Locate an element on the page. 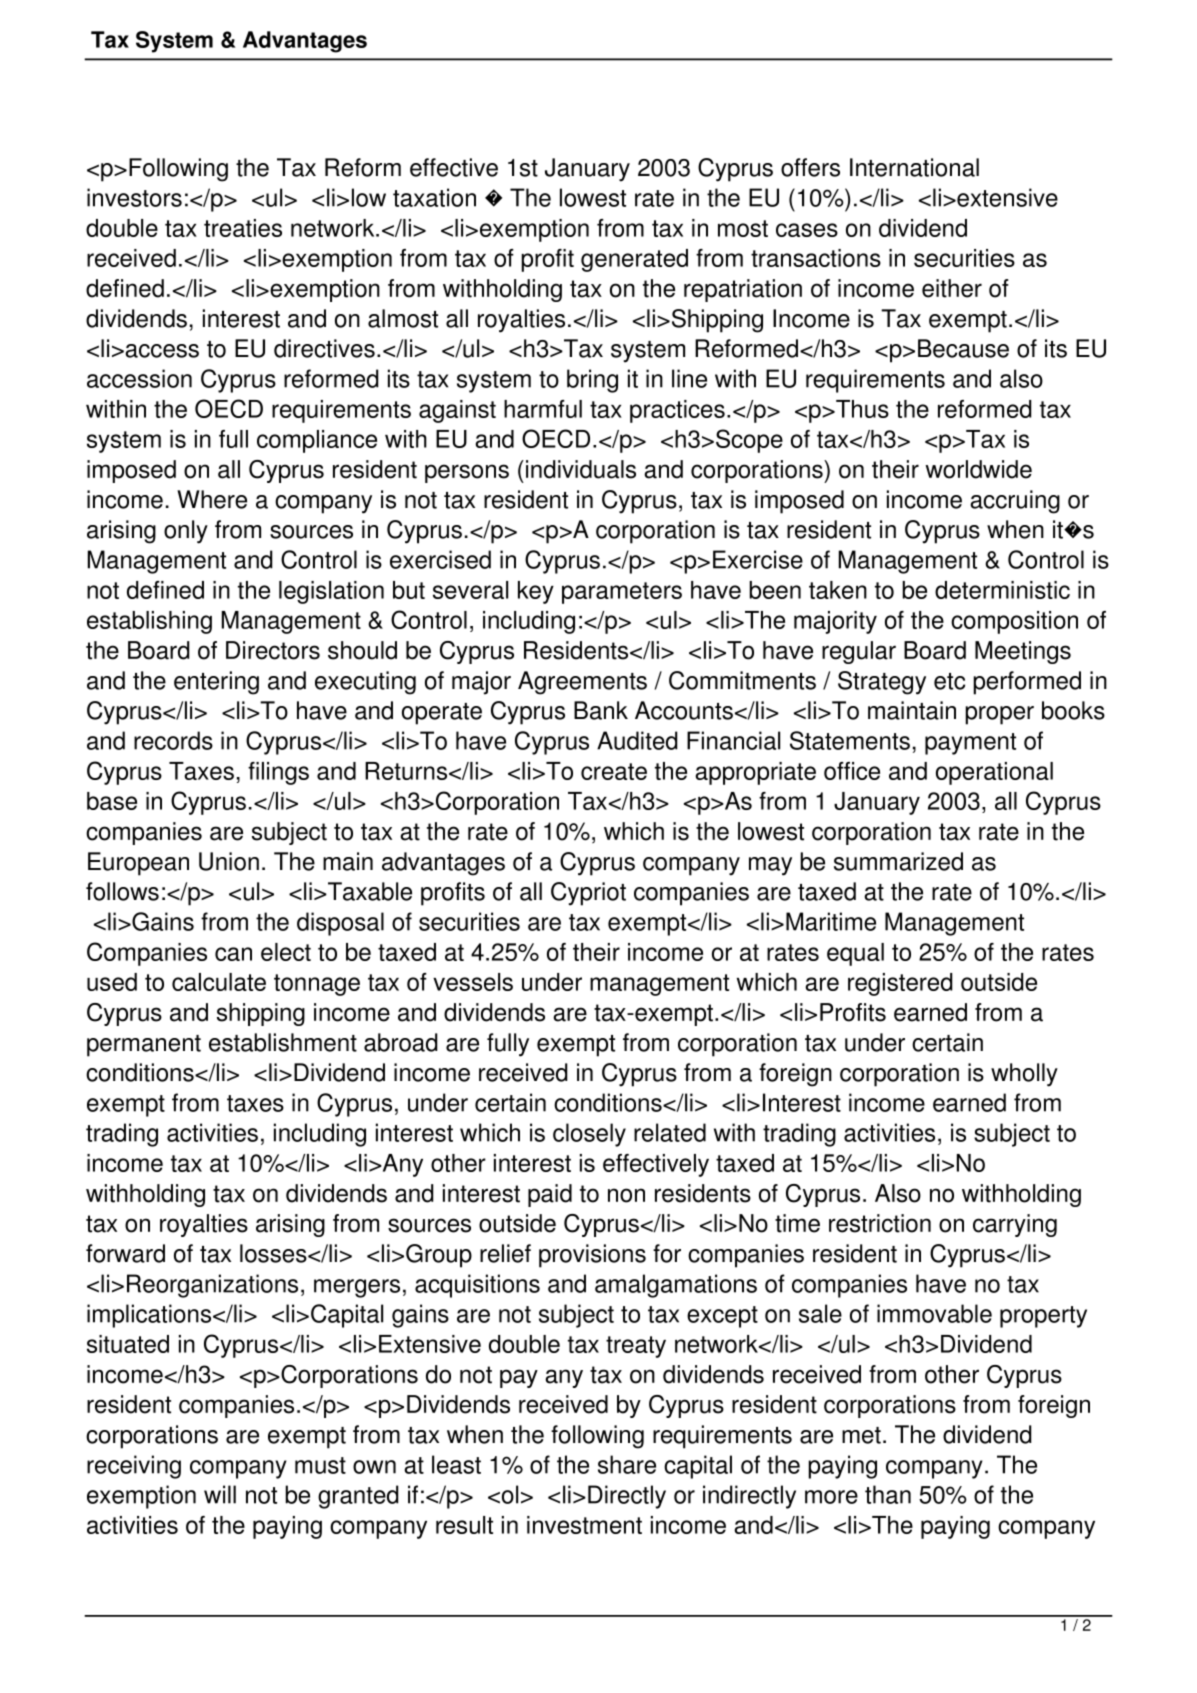 The height and width of the image is (1693, 1197). closely is located at coordinates (589, 1135).
